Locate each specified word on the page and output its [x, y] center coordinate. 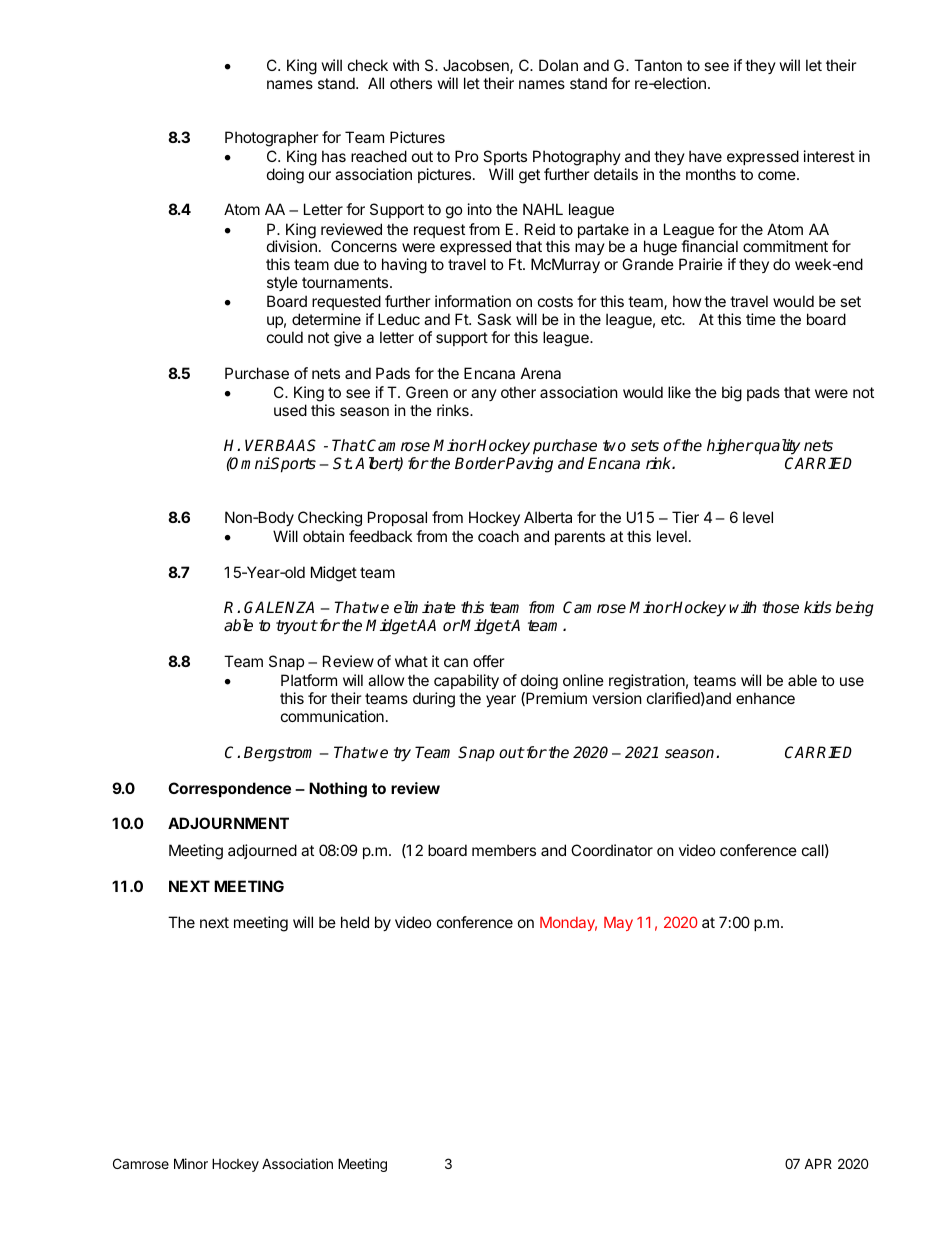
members [504, 850]
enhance [765, 698]
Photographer [272, 139]
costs [555, 301]
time [761, 319]
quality [777, 448]
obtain [323, 536]
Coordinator [612, 850]
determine [326, 319]
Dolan [558, 65]
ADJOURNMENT [228, 823]
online [583, 680]
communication [332, 716]
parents [580, 538]
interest [829, 156]
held [355, 922]
